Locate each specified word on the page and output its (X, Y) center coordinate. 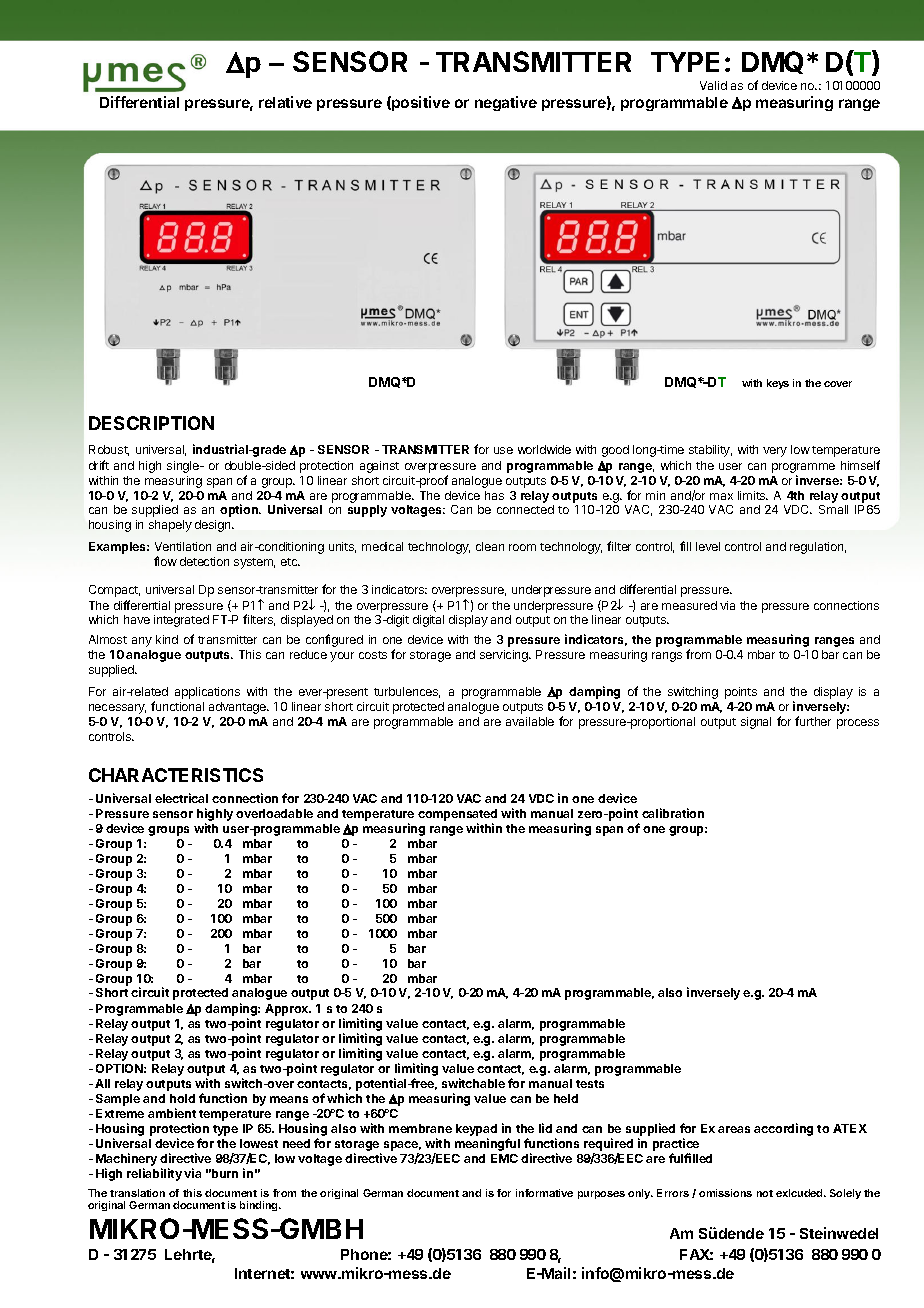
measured (689, 605)
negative (506, 103)
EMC (504, 1158)
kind (167, 639)
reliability (154, 1174)
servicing (505, 656)
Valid (713, 85)
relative (285, 102)
